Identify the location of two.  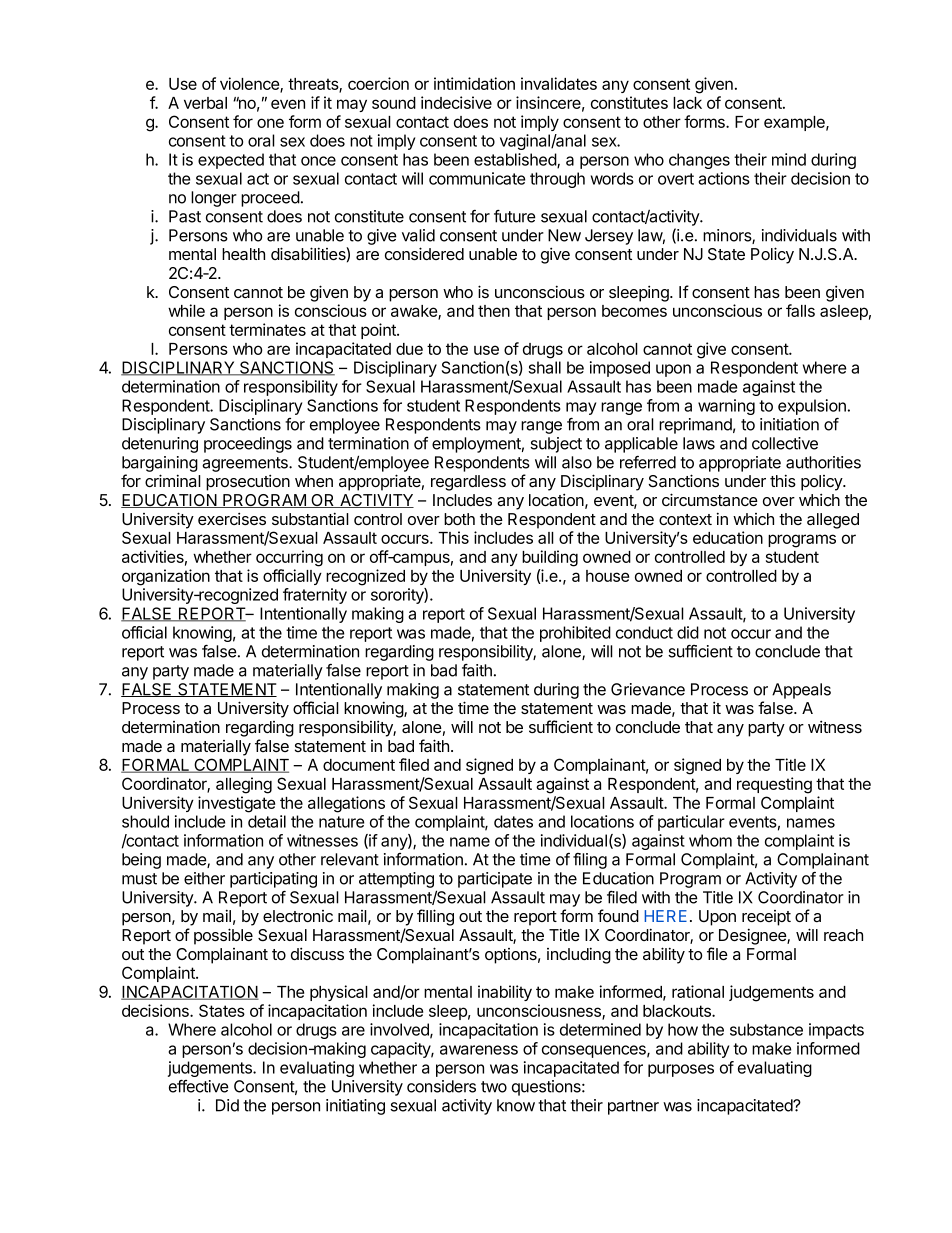
(494, 1087).
